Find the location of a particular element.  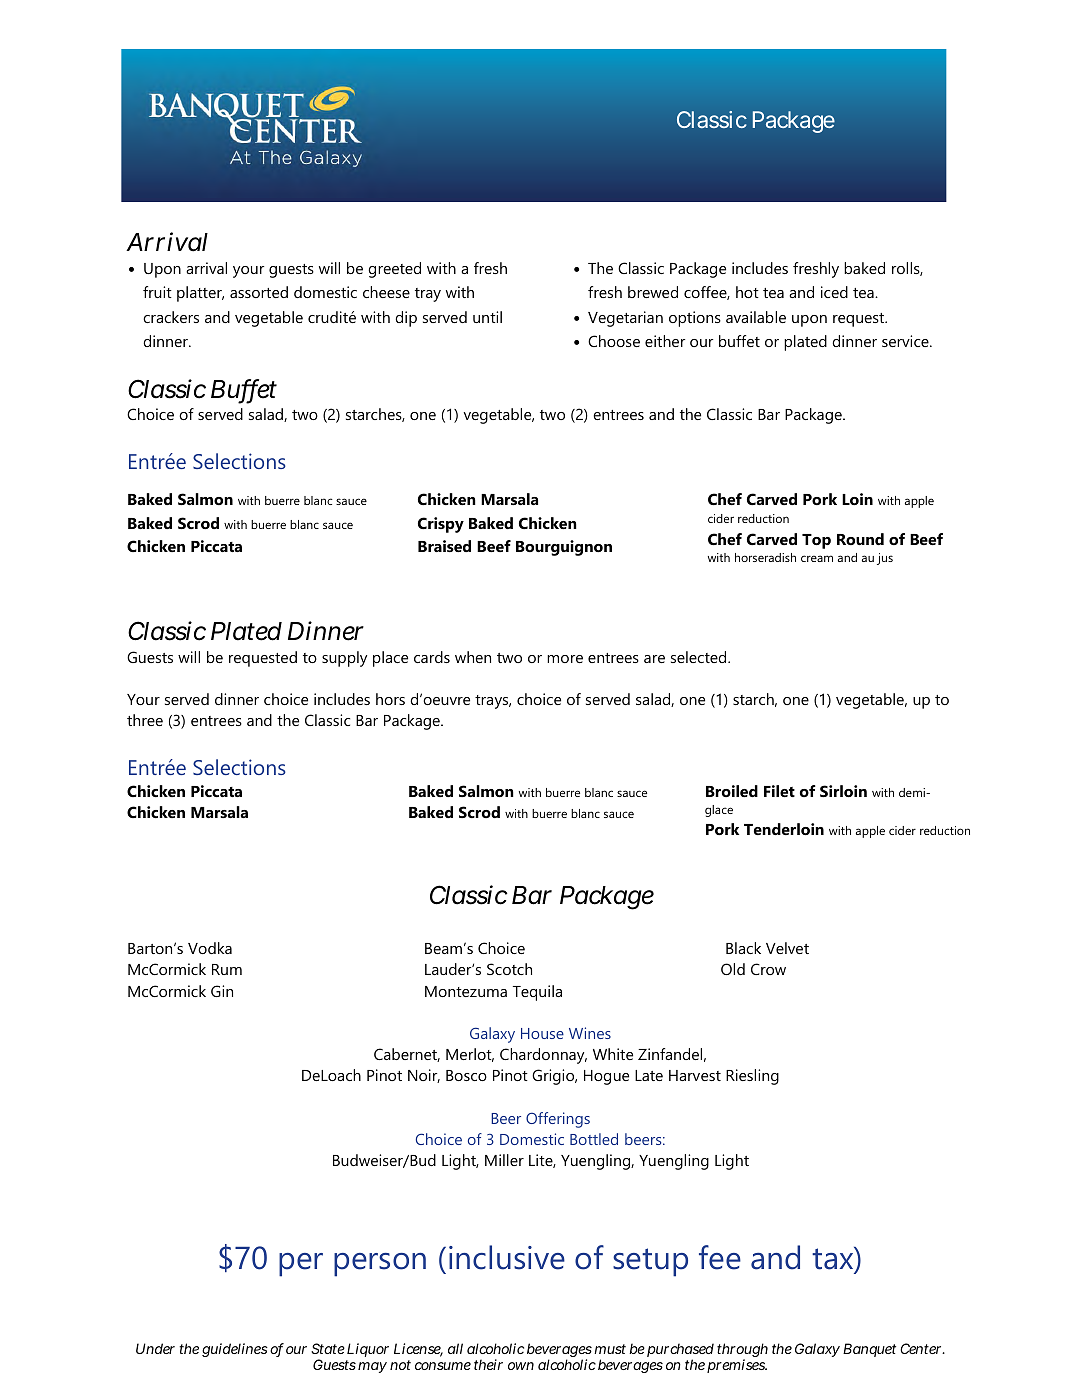

Grigio is located at coordinates (554, 1077).
